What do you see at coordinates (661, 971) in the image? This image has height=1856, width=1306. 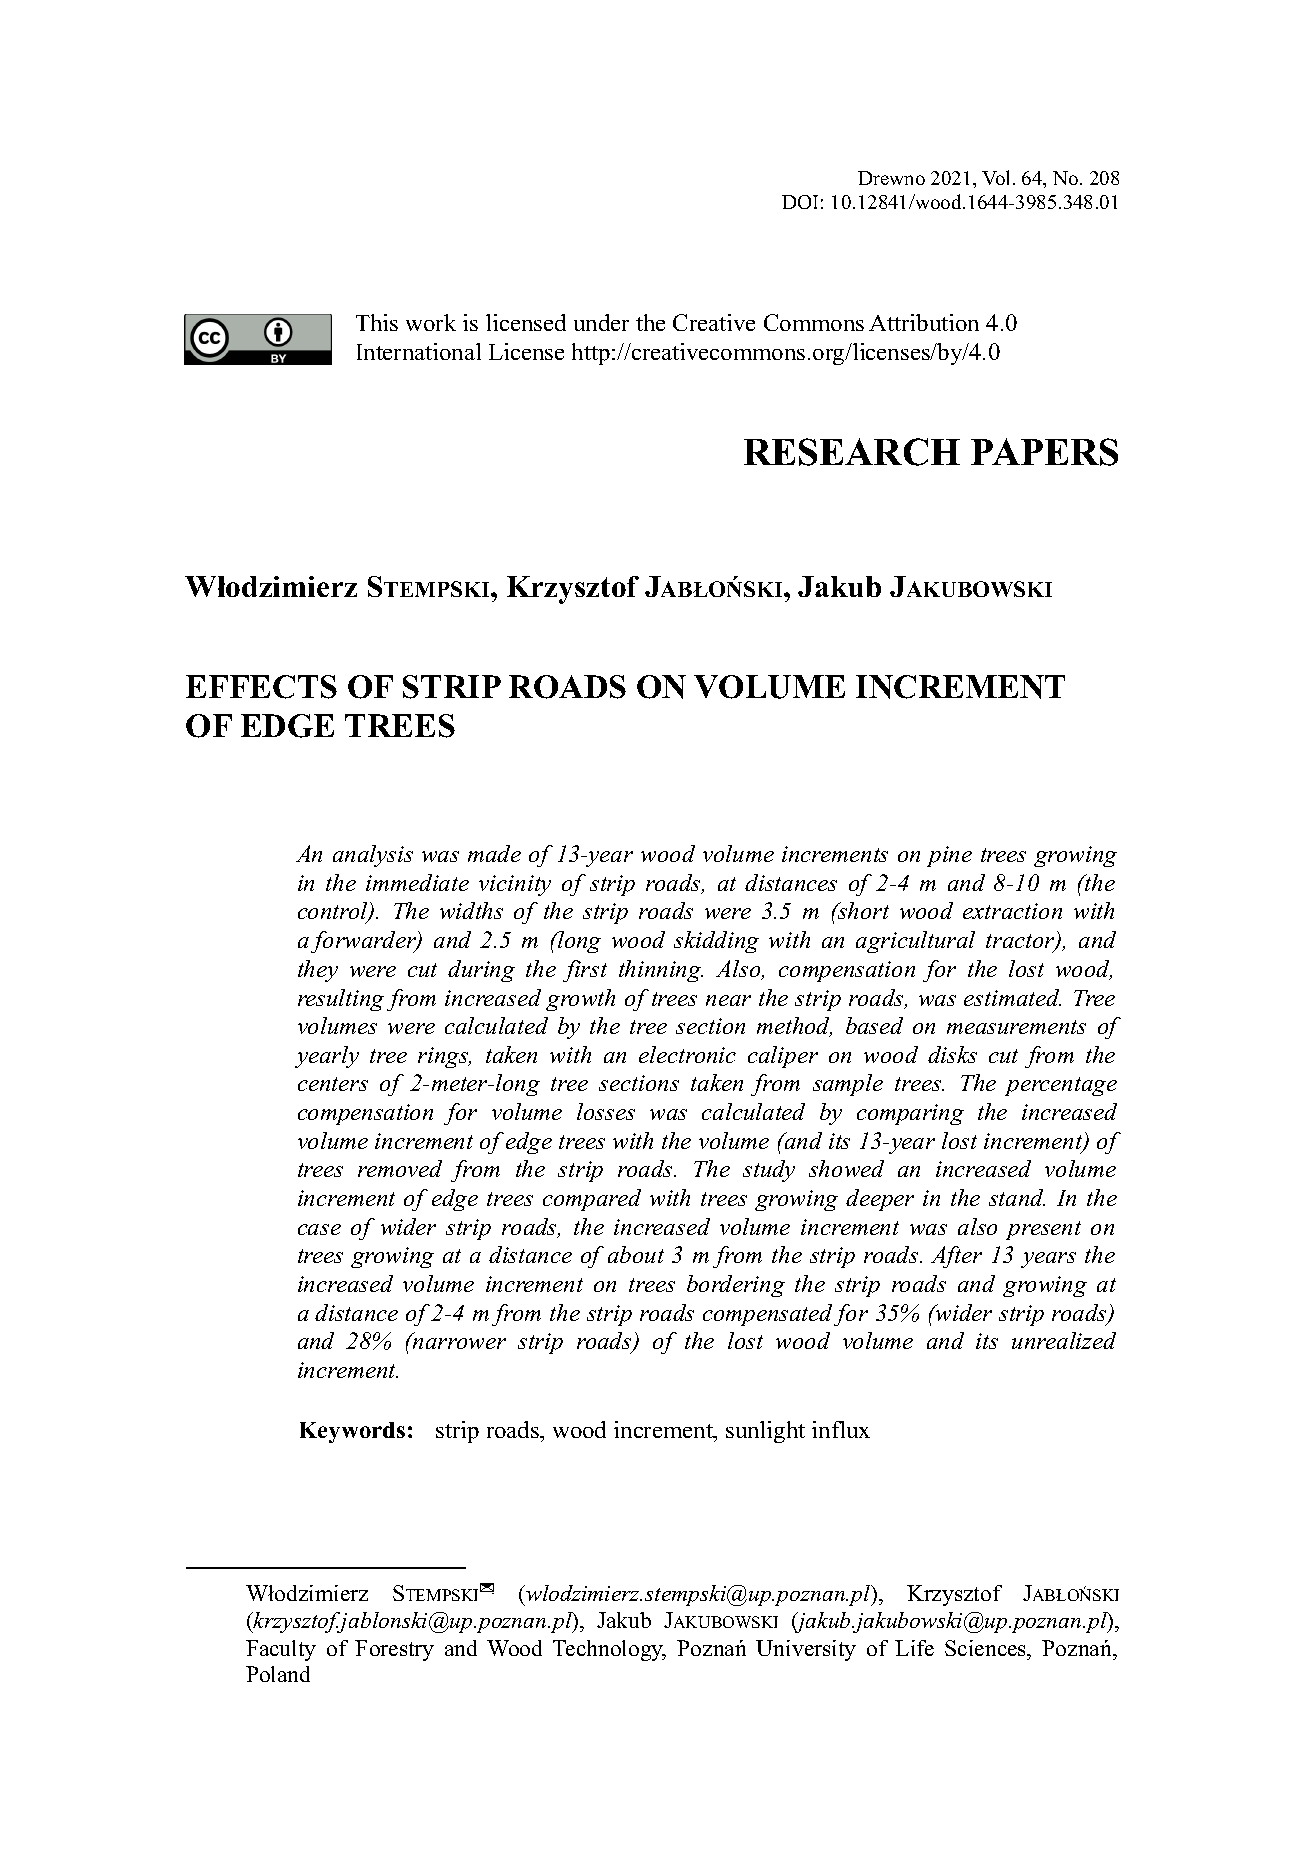 I see `thinning` at bounding box center [661, 971].
